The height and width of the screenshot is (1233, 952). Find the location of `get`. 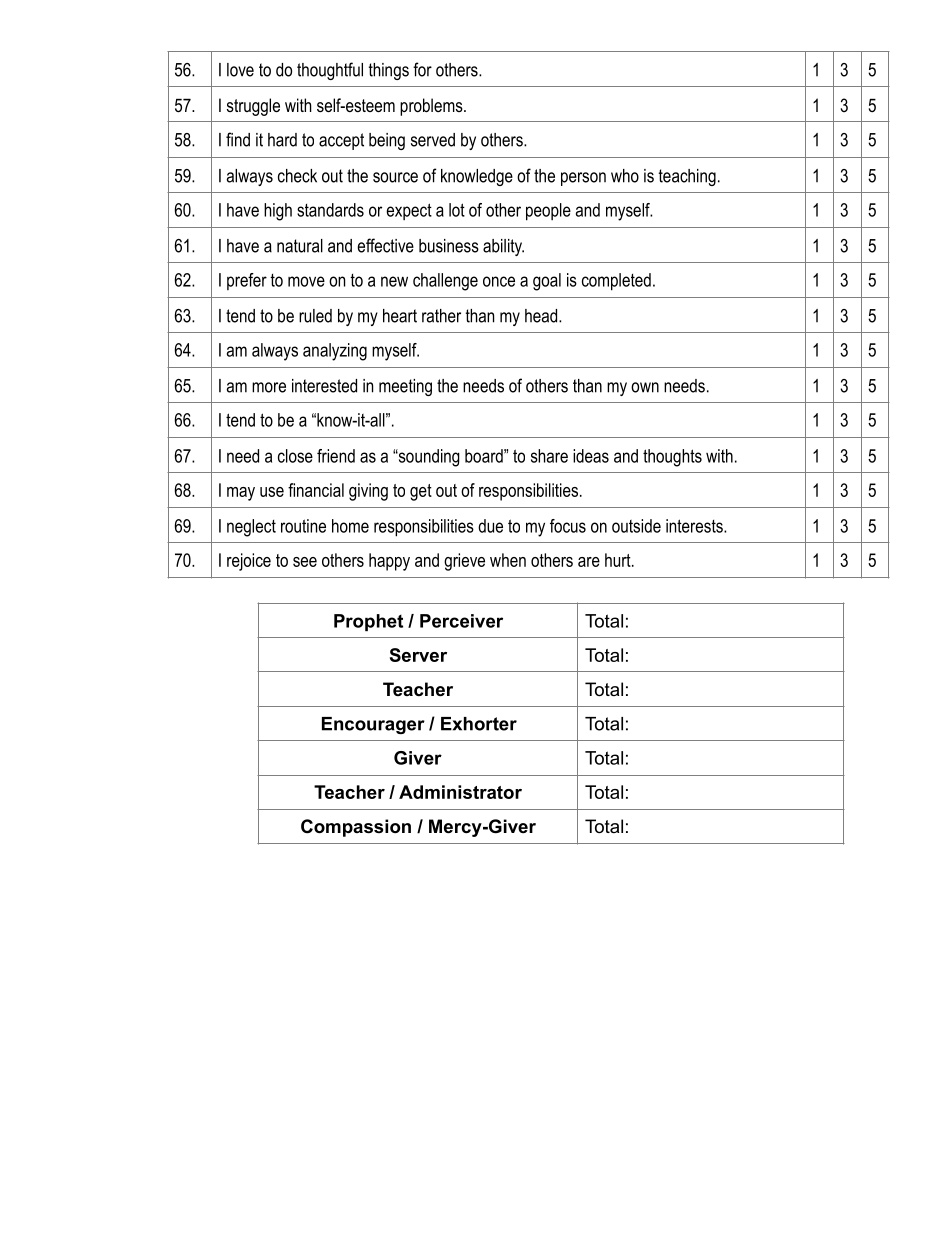

get is located at coordinates (421, 492).
